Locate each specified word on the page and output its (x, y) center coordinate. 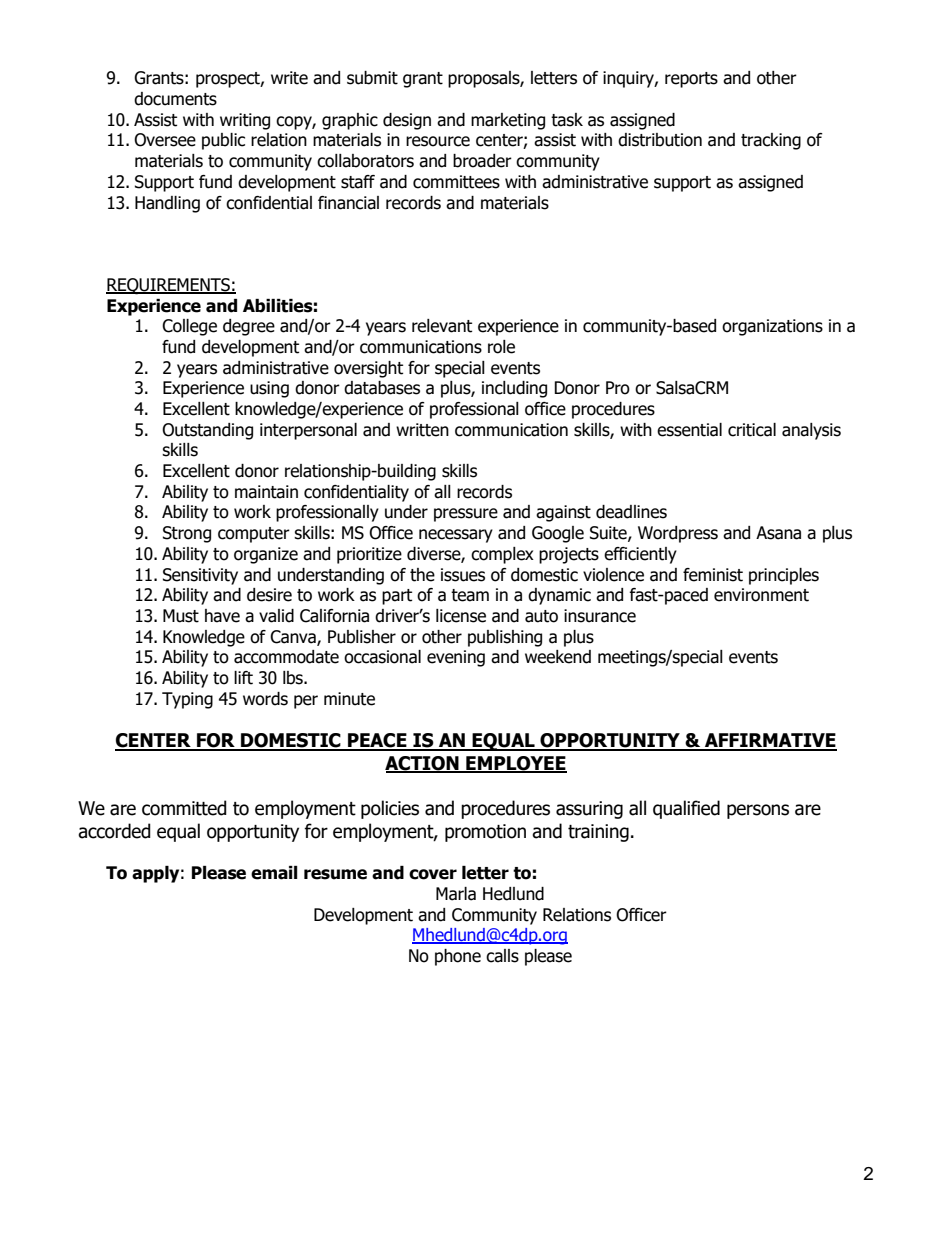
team (470, 595)
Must (181, 616)
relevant (442, 326)
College (189, 327)
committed (184, 808)
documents (175, 99)
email (274, 873)
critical (752, 430)
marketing (508, 121)
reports (691, 80)
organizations (772, 327)
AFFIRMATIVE (770, 741)
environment (761, 595)
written (422, 430)
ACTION (423, 764)
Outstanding (207, 431)
